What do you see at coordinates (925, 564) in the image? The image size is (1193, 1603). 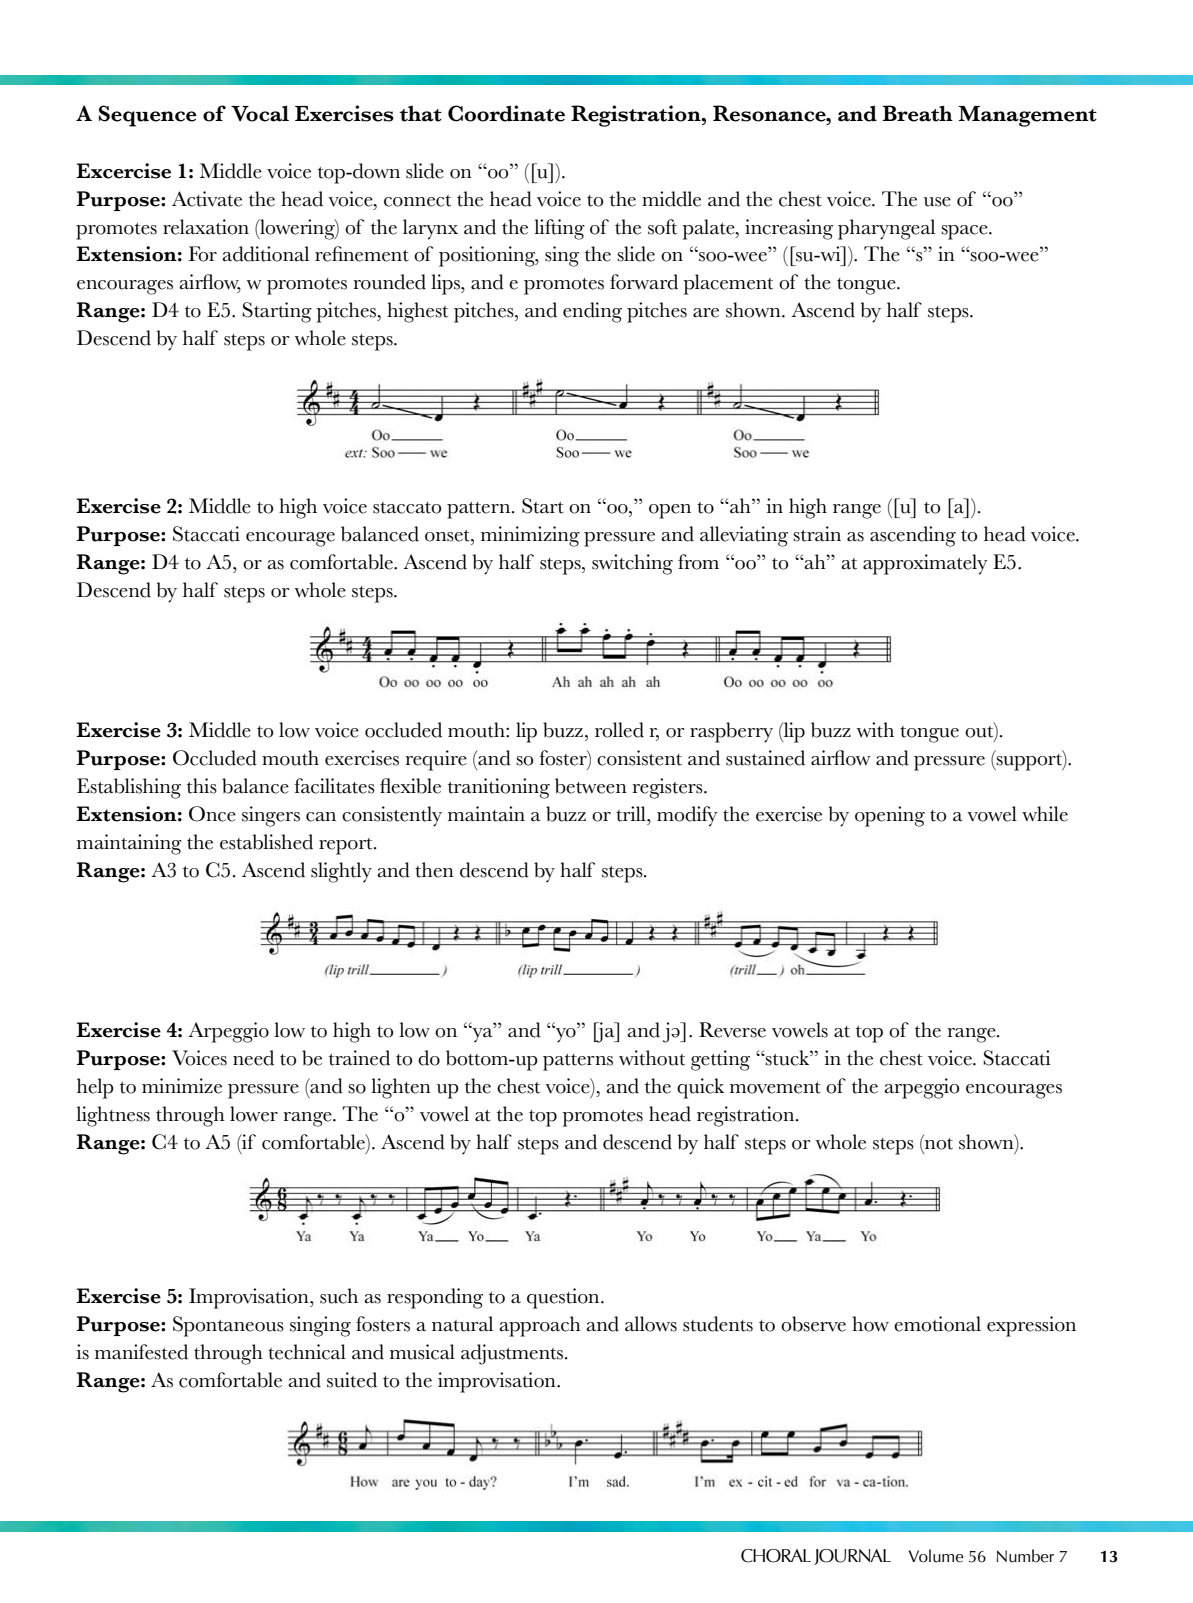 I see `approximately` at bounding box center [925, 564].
